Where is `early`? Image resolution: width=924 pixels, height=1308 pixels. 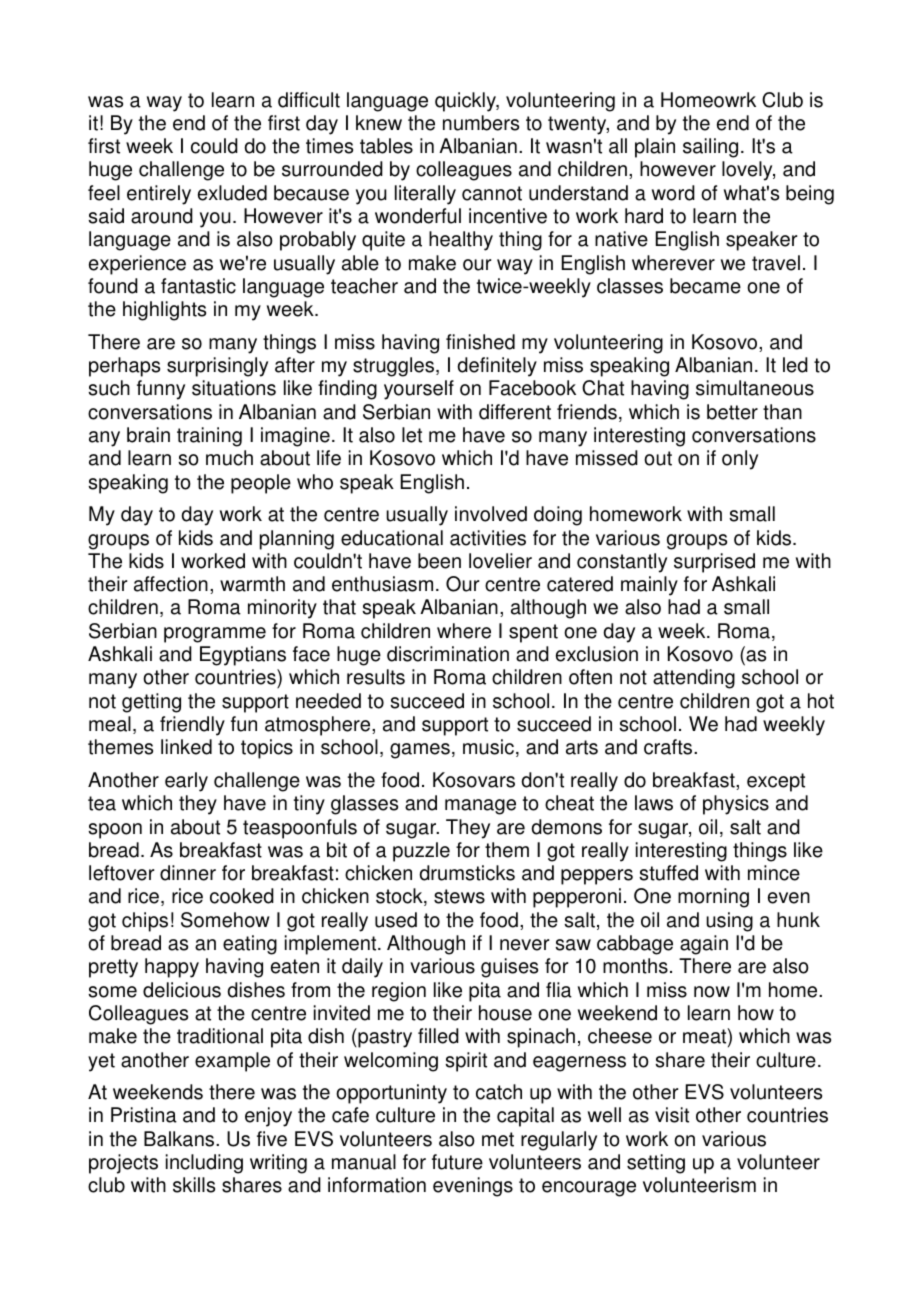 early is located at coordinates (186, 782).
